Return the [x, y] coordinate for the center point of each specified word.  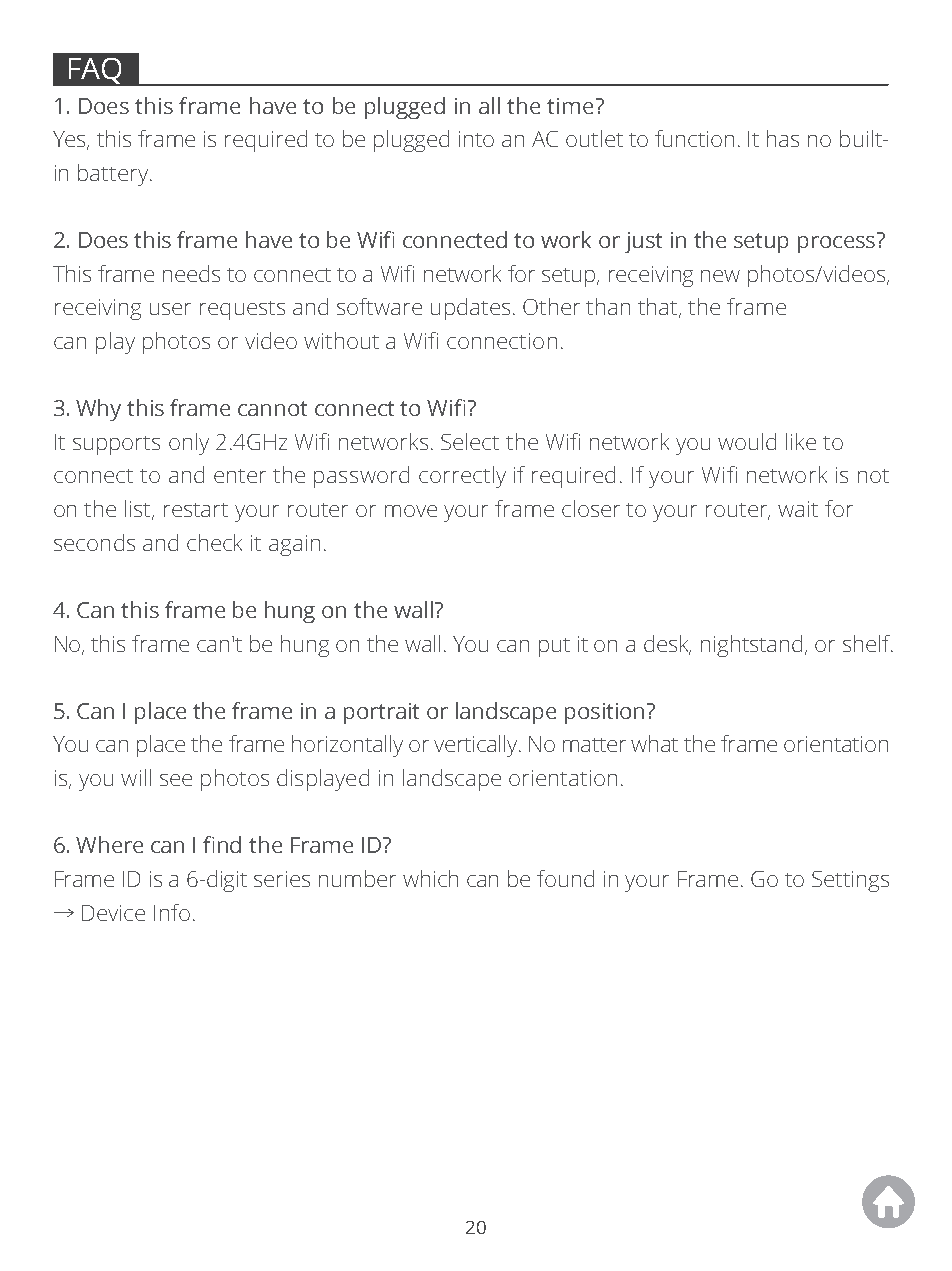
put [554, 647]
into [476, 139]
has [783, 138]
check [214, 542]
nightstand [751, 646]
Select [470, 441]
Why [98, 410]
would [747, 441]
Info [172, 912]
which [430, 878]
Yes [71, 140]
